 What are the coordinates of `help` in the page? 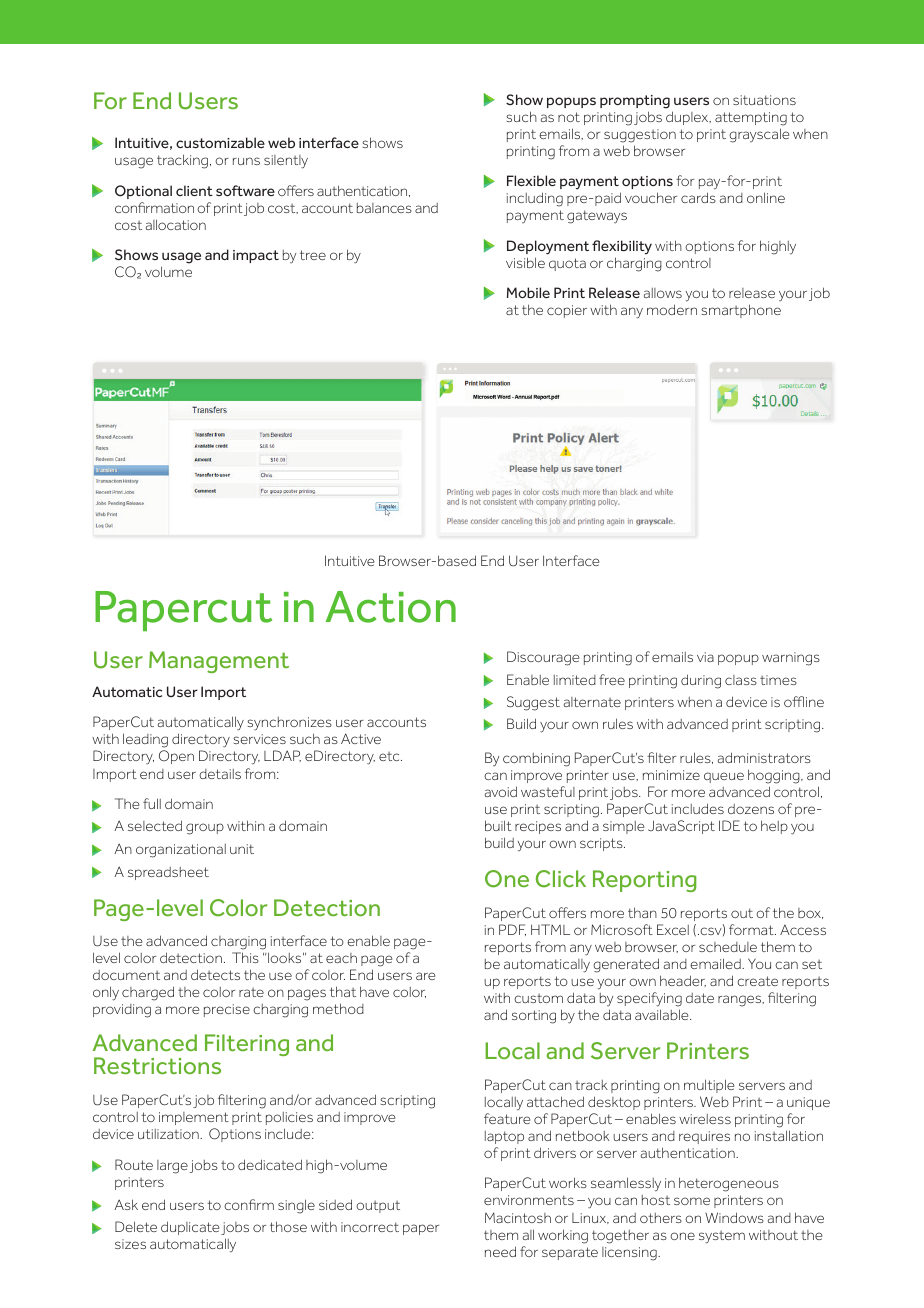 It's located at (774, 827).
